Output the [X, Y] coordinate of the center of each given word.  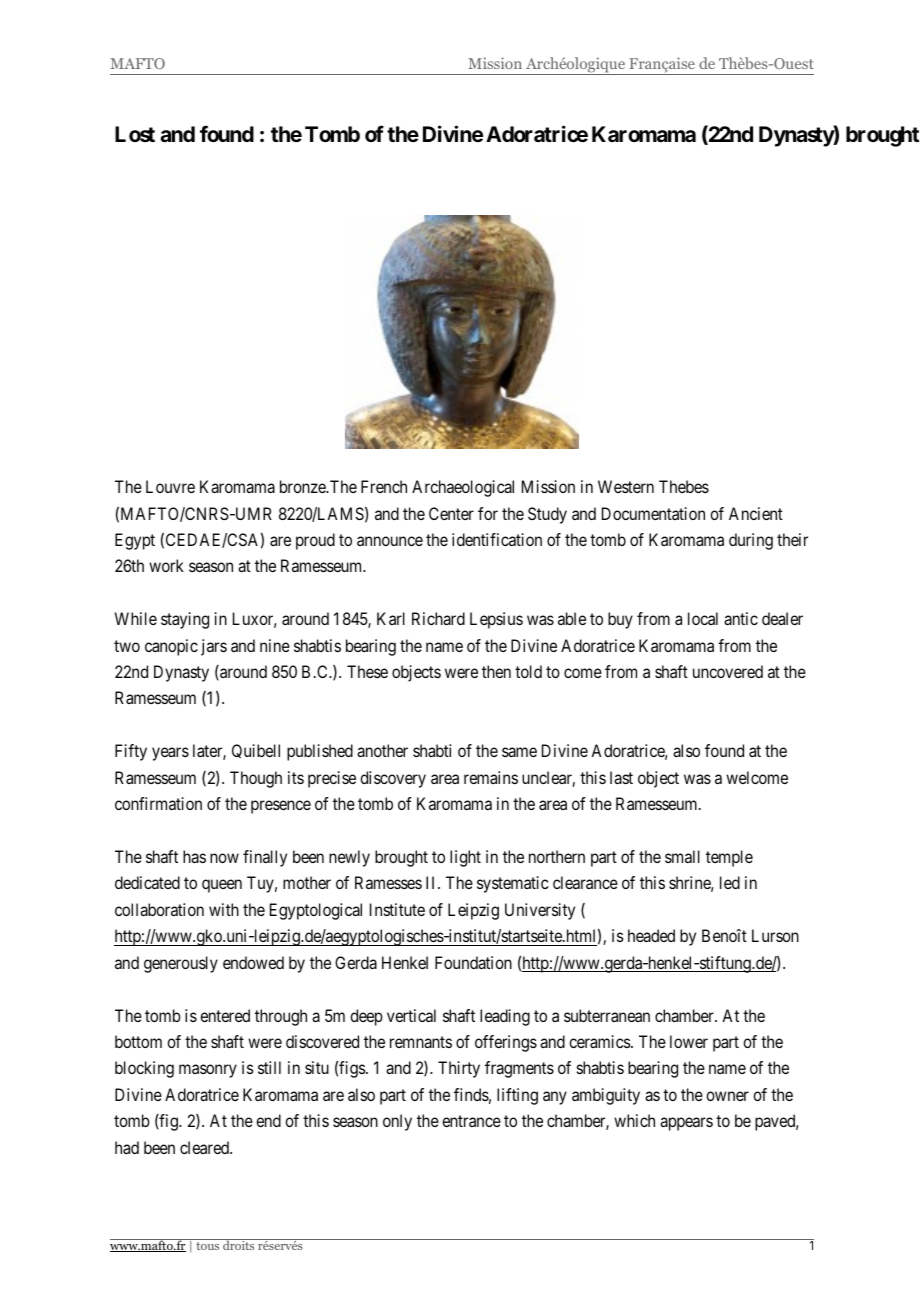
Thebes [684, 486]
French [384, 486]
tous [207, 1246]
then [496, 671]
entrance [471, 1121]
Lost [135, 134]
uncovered [728, 671]
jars [214, 647]
